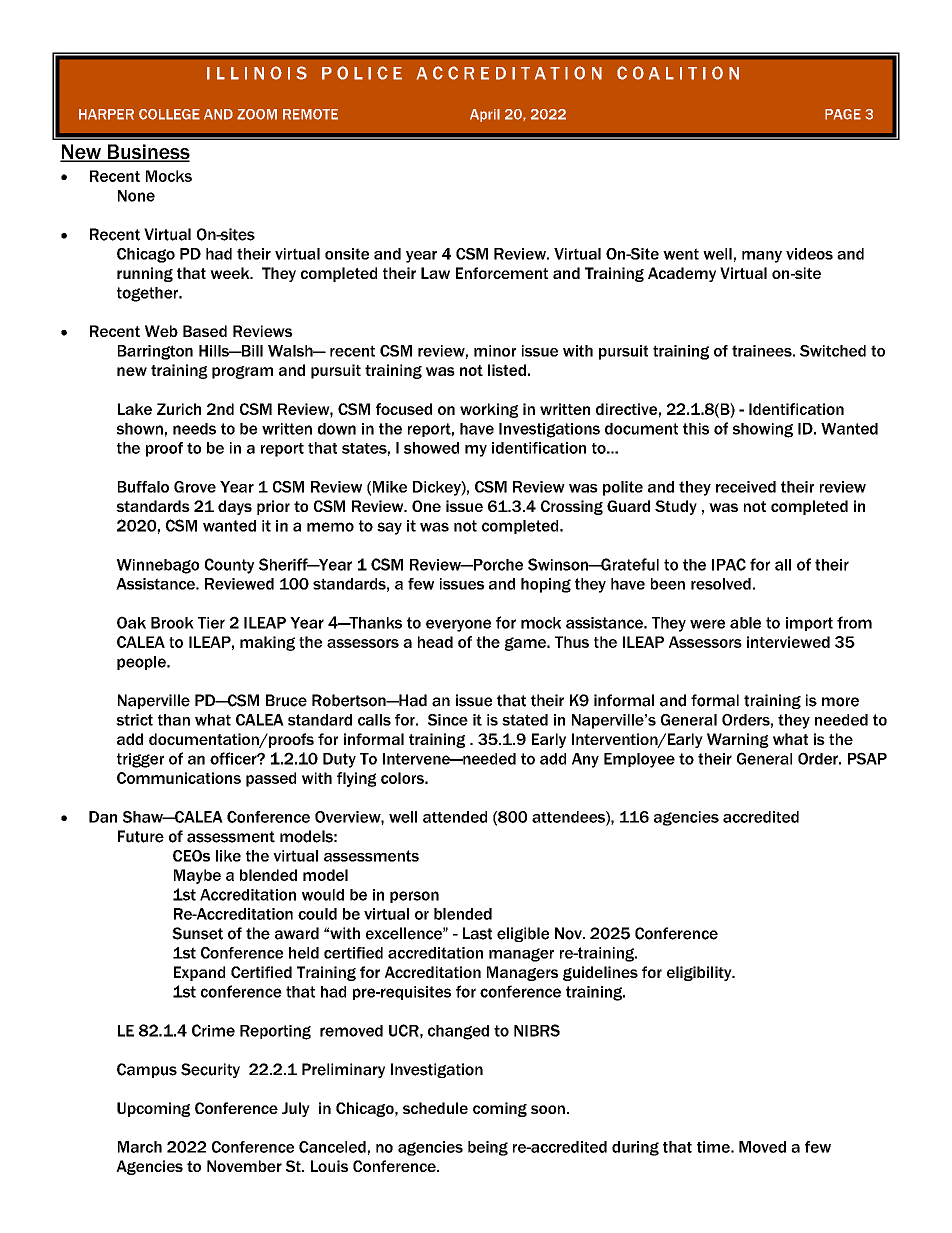 The height and width of the image is (1233, 952). What do you see at coordinates (211, 623) in the image?
I see `Tier` at bounding box center [211, 623].
